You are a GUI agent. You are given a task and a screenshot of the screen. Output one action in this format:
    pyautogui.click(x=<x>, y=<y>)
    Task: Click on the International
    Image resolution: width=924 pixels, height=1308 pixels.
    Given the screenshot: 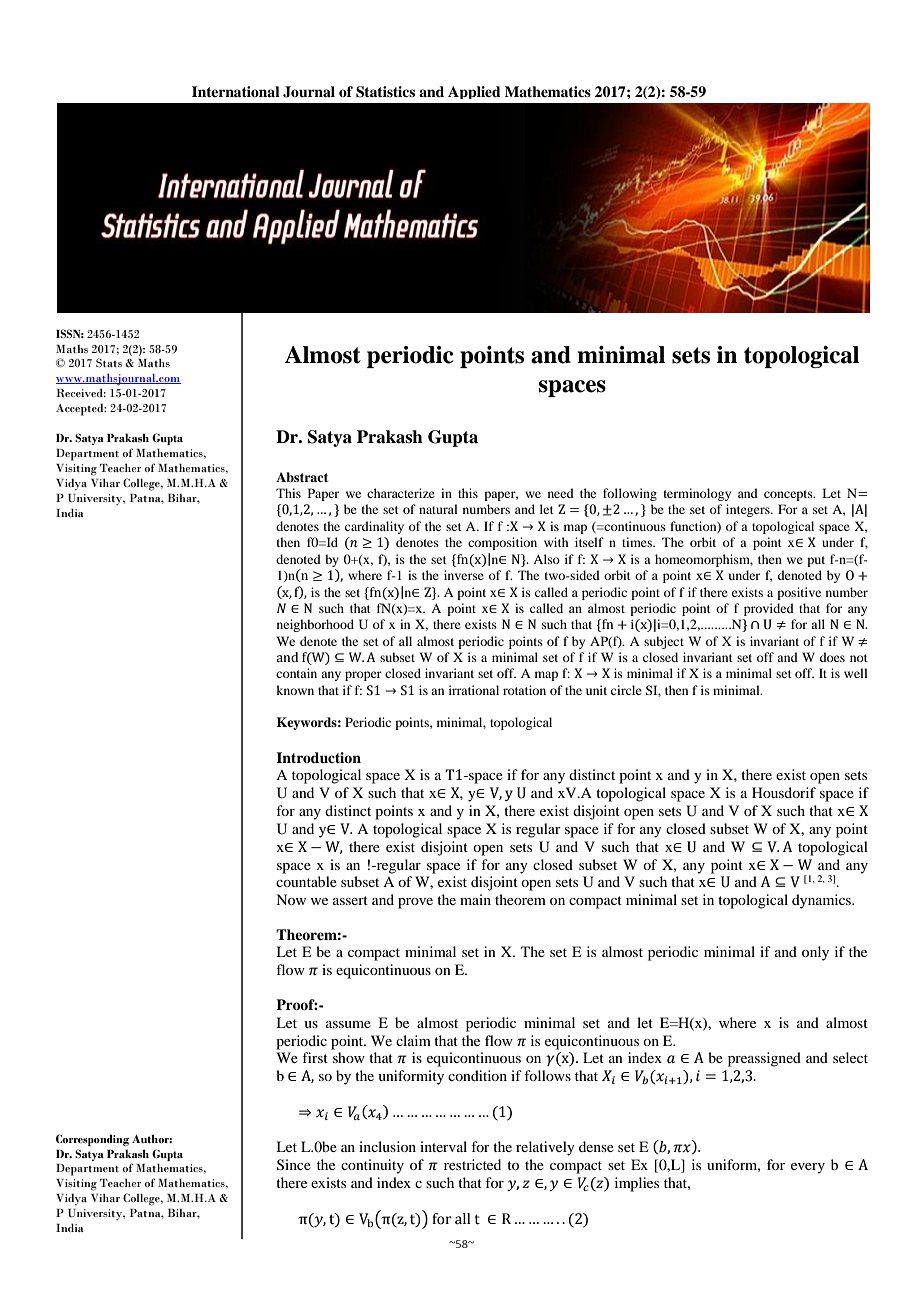 What is the action you would take?
    pyautogui.click(x=236, y=91)
